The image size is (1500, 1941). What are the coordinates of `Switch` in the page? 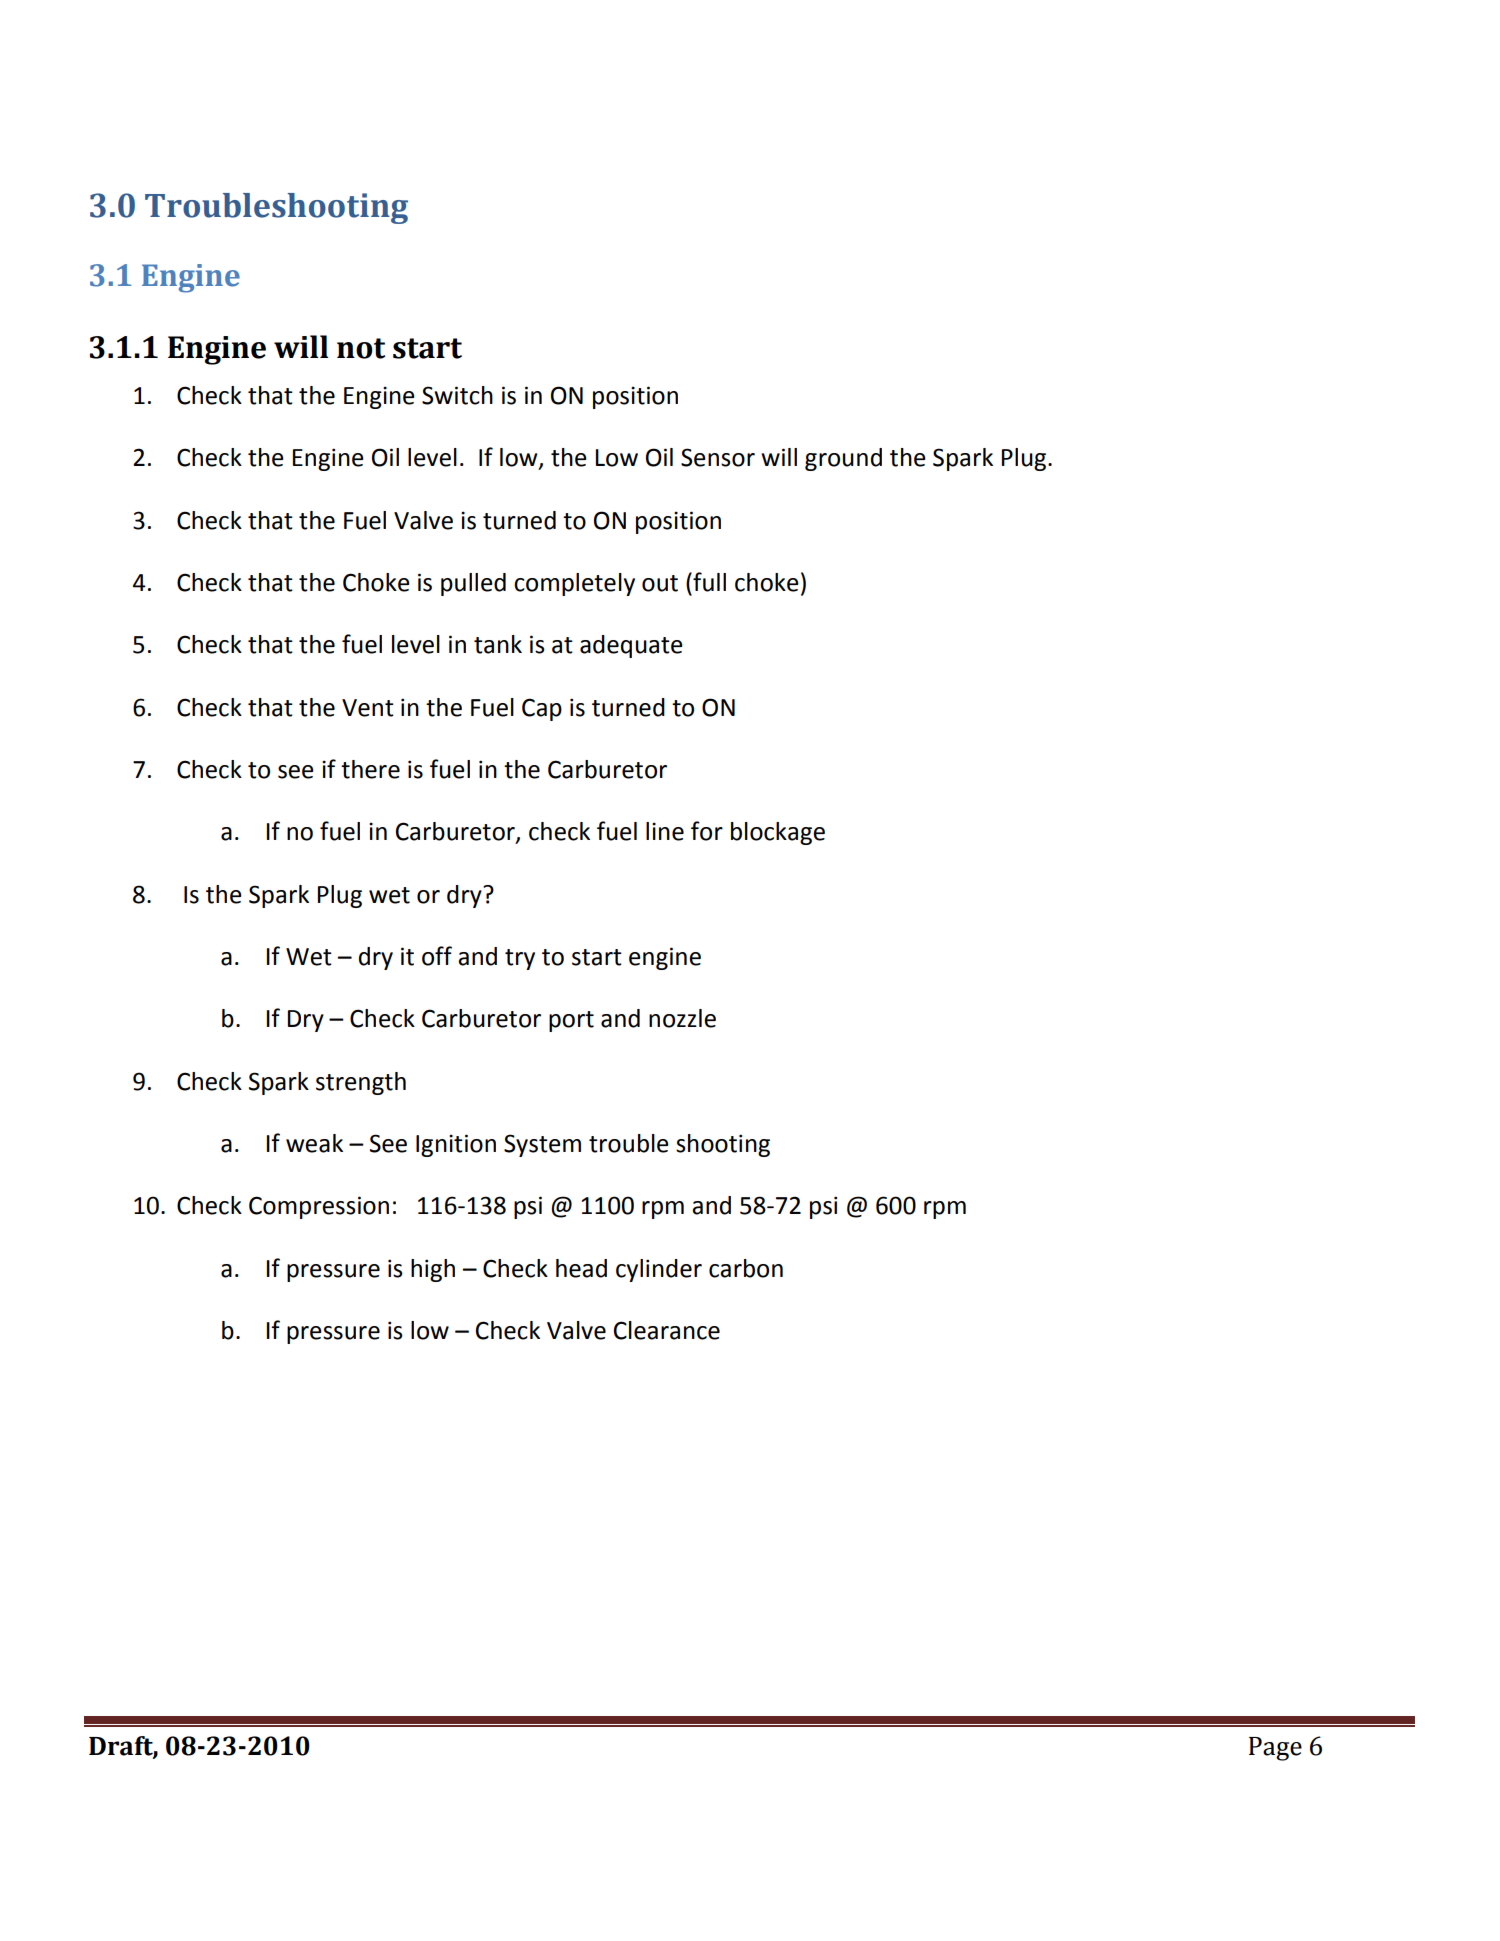 It's located at (457, 395).
